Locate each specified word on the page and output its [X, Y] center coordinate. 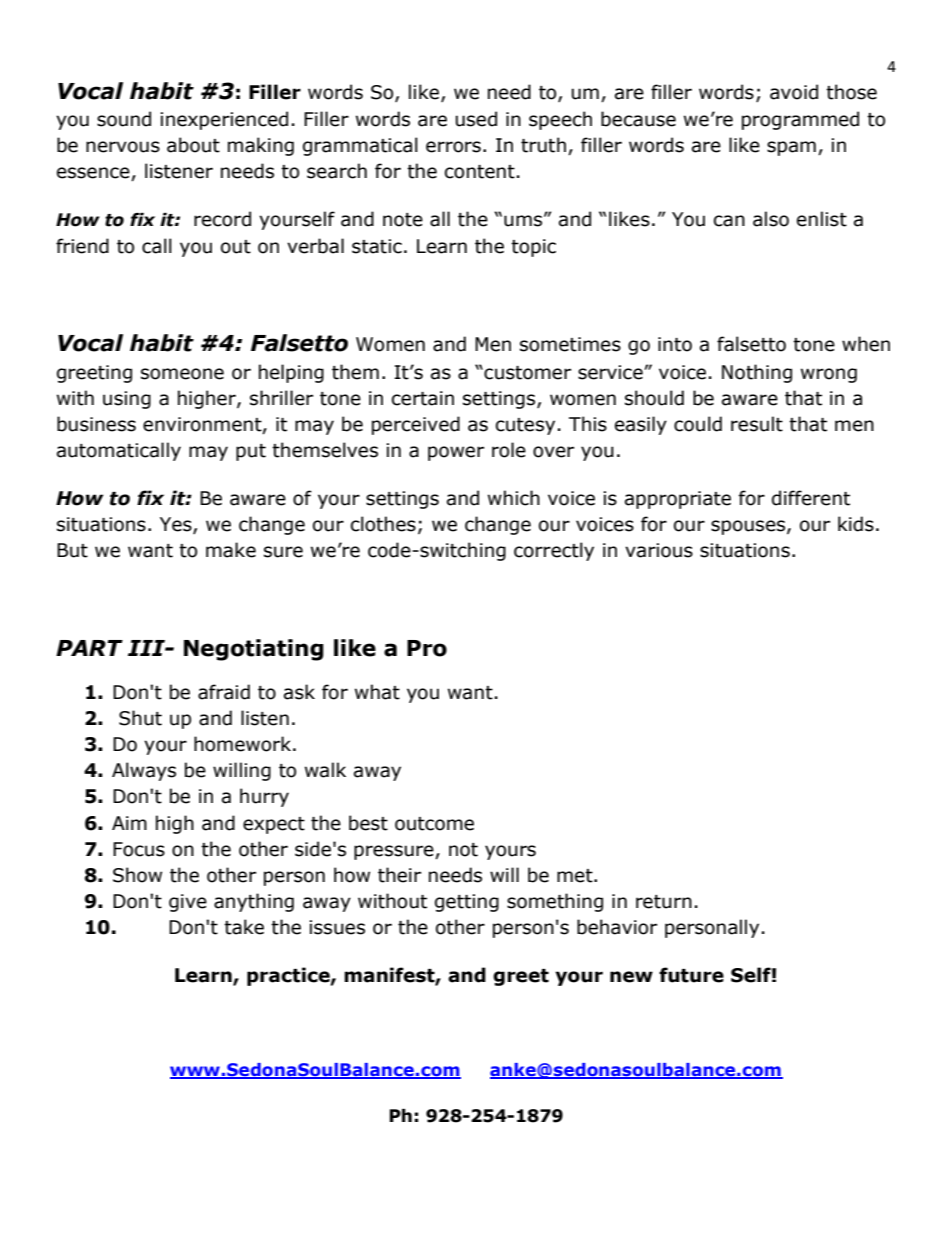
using [127, 400]
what [377, 692]
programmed [800, 120]
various [659, 550]
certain [423, 398]
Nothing [757, 373]
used [476, 119]
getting [467, 903]
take [244, 927]
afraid [224, 692]
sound [124, 119]
